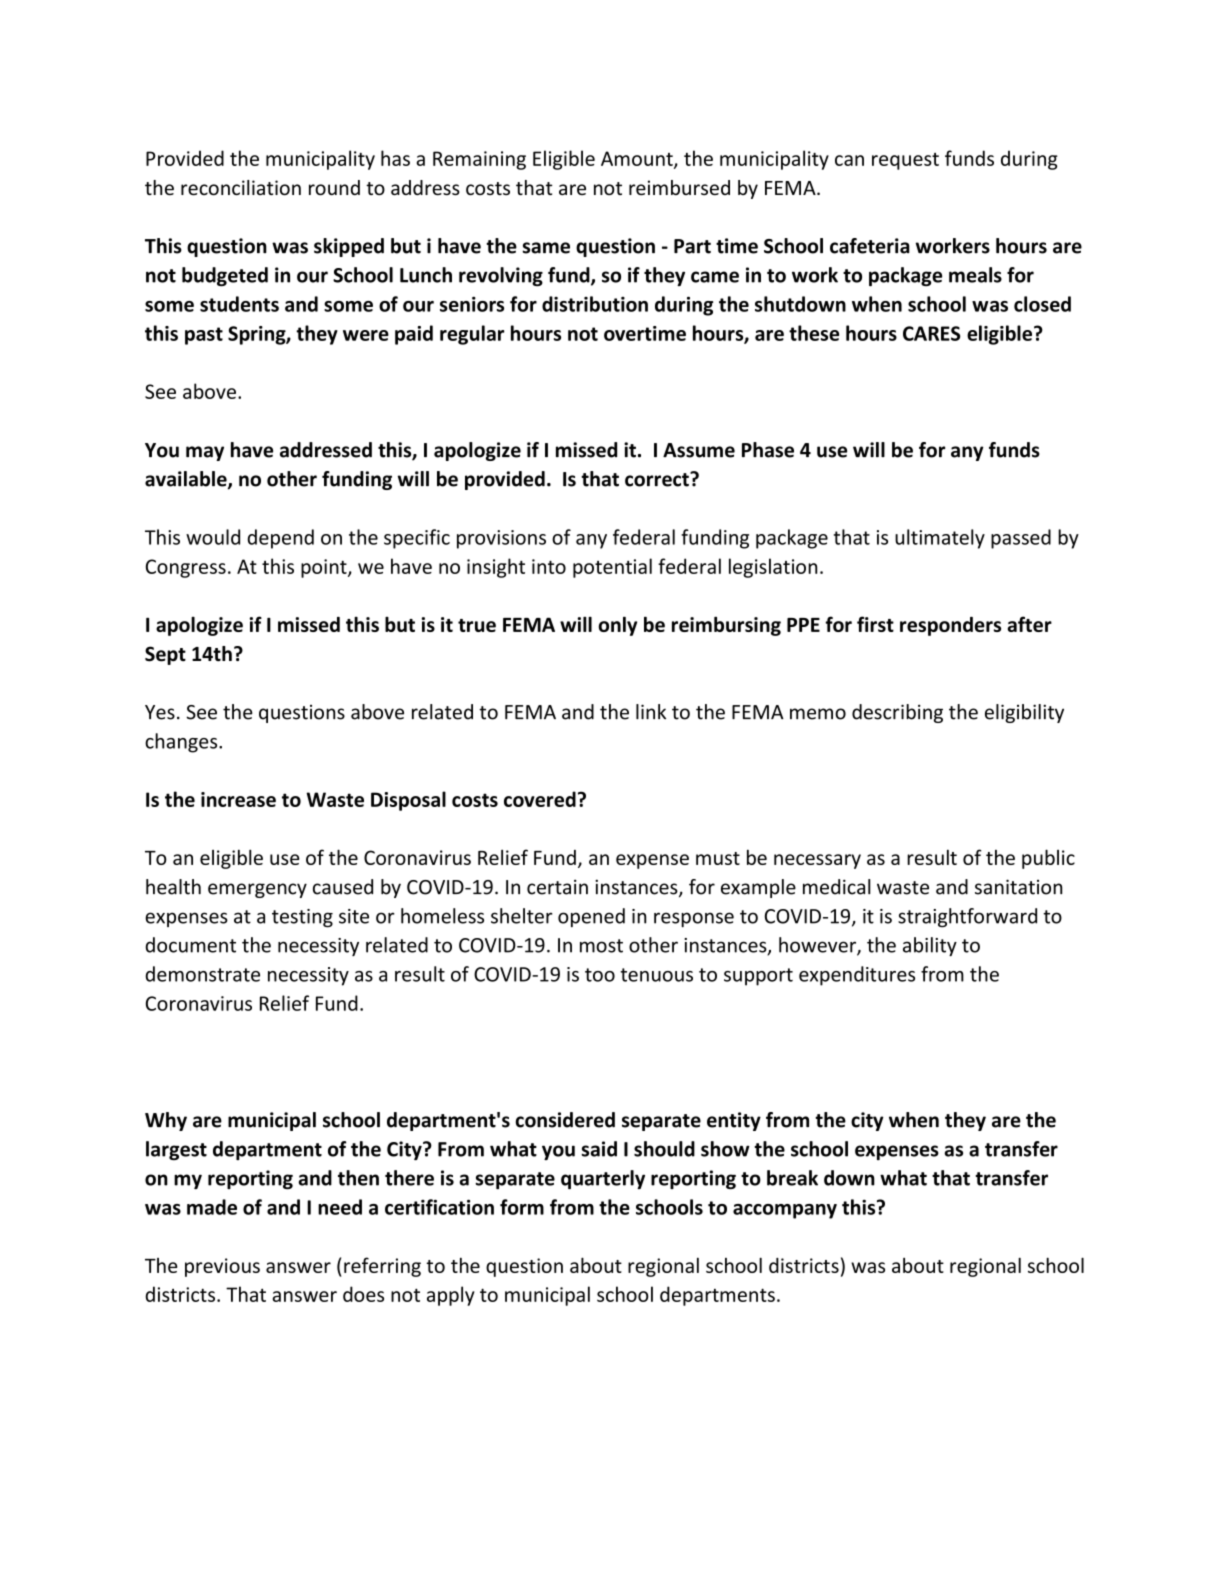 The width and height of the document is (1230, 1592). What do you see at coordinates (897, 713) in the document?
I see `describing` at bounding box center [897, 713].
